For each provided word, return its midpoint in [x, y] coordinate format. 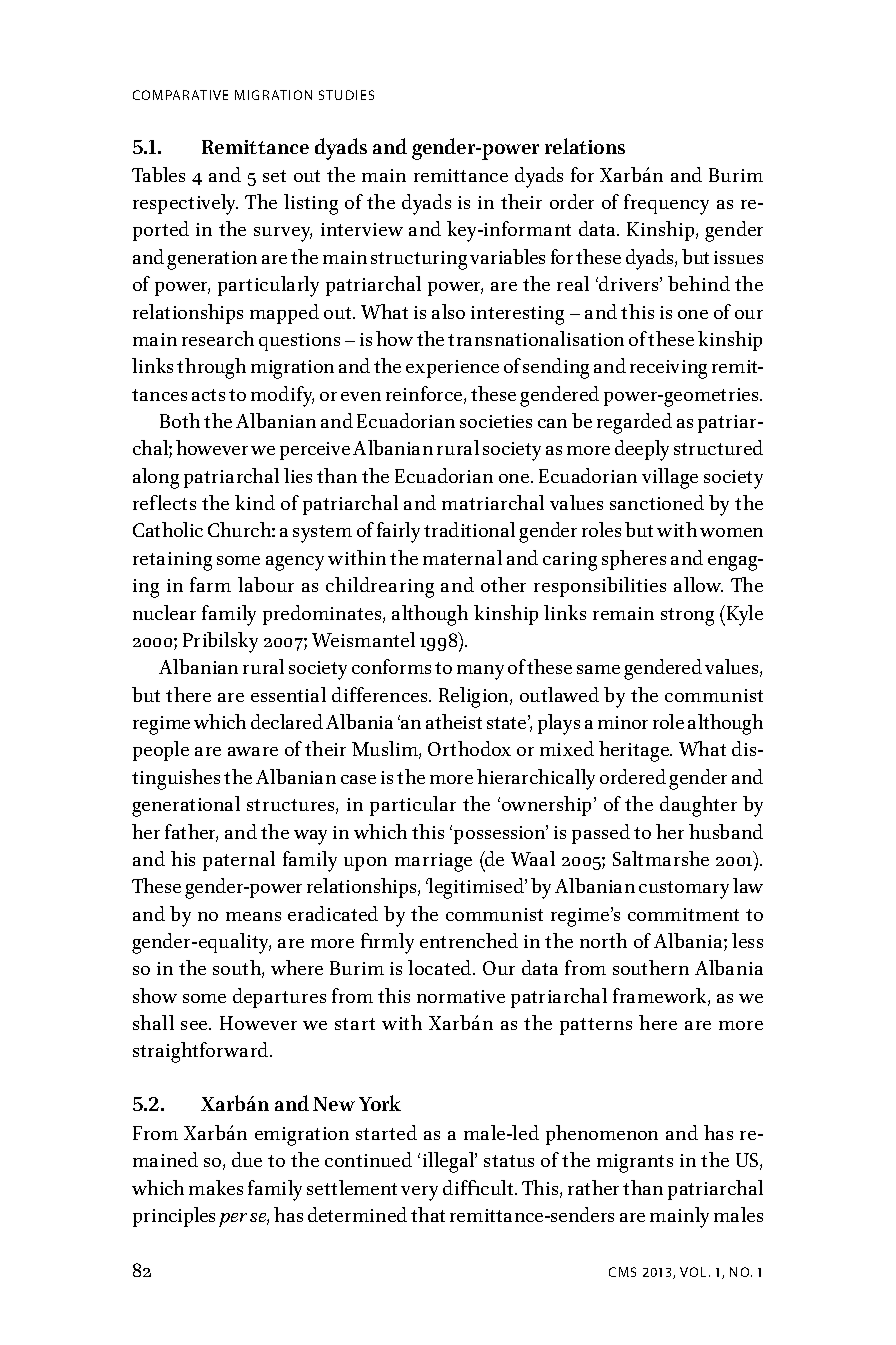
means [253, 916]
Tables [158, 174]
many [480, 672]
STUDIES [346, 95]
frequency [666, 204]
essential [288, 694]
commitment [683, 914]
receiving [668, 369]
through [211, 368]
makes [216, 1187]
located [441, 967]
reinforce [425, 395]
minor [623, 722]
